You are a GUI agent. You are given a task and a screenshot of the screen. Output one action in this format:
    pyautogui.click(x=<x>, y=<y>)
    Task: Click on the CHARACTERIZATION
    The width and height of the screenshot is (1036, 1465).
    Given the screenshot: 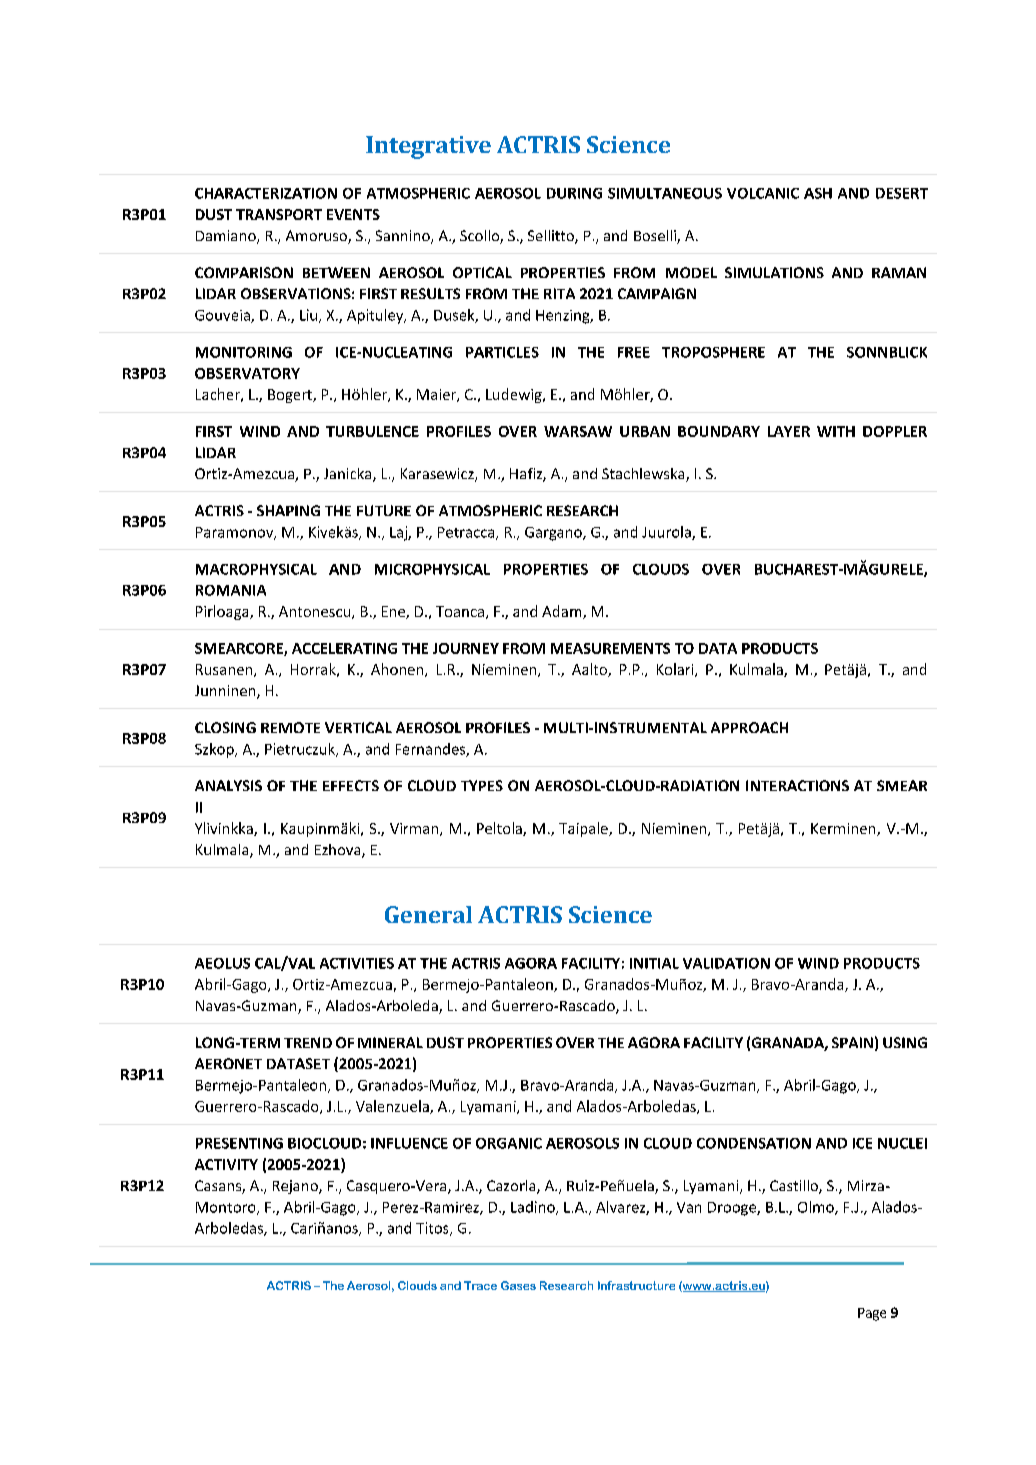 What is the action you would take?
    pyautogui.click(x=266, y=193)
